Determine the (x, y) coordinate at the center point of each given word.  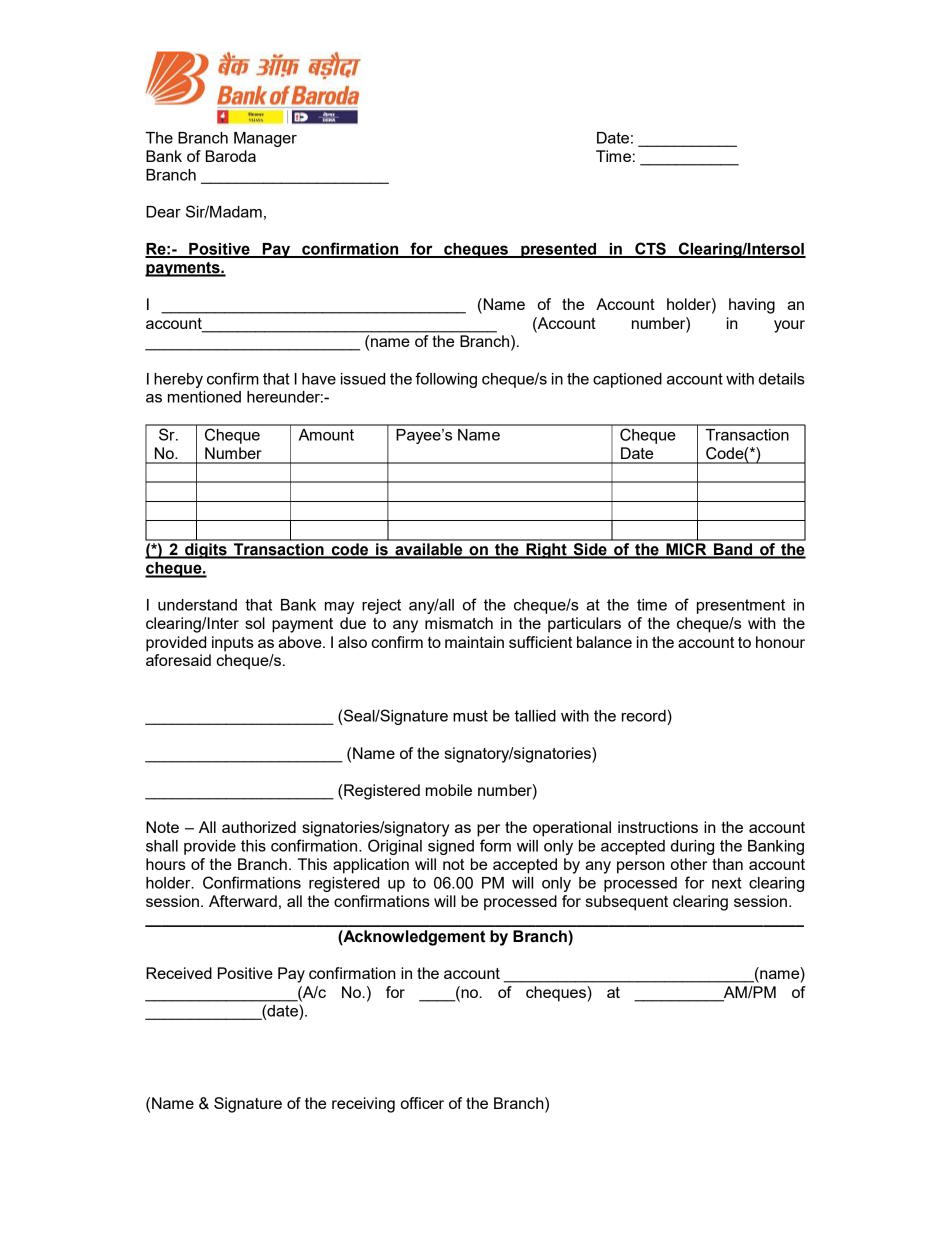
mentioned (204, 397)
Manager (265, 139)
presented (558, 250)
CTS (650, 249)
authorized (259, 827)
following (446, 380)
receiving (363, 1105)
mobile (449, 790)
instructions (658, 827)
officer (422, 1103)
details (782, 379)
